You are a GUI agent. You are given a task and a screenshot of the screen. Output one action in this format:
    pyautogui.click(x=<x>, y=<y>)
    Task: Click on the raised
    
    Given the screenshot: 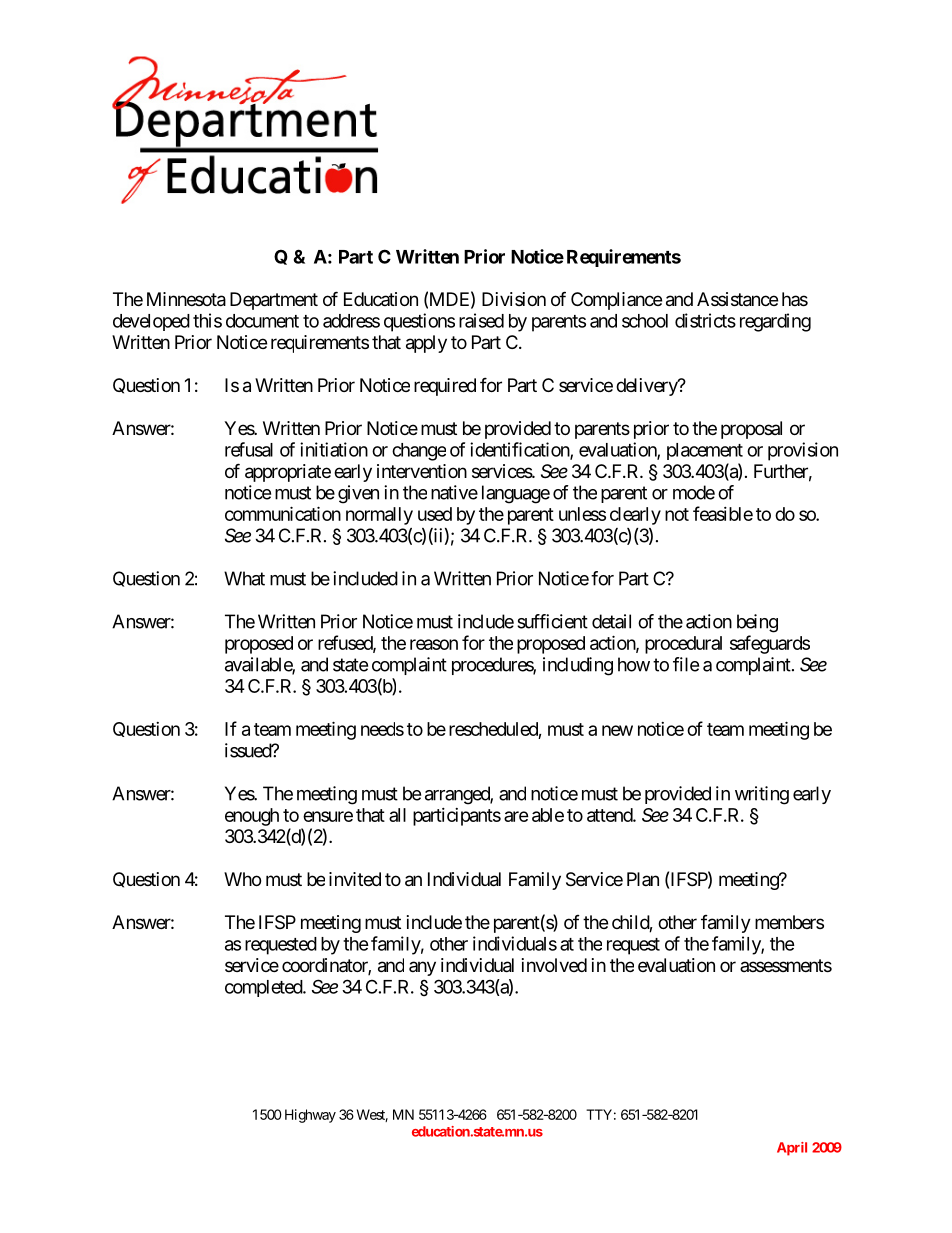 What is the action you would take?
    pyautogui.click(x=481, y=320)
